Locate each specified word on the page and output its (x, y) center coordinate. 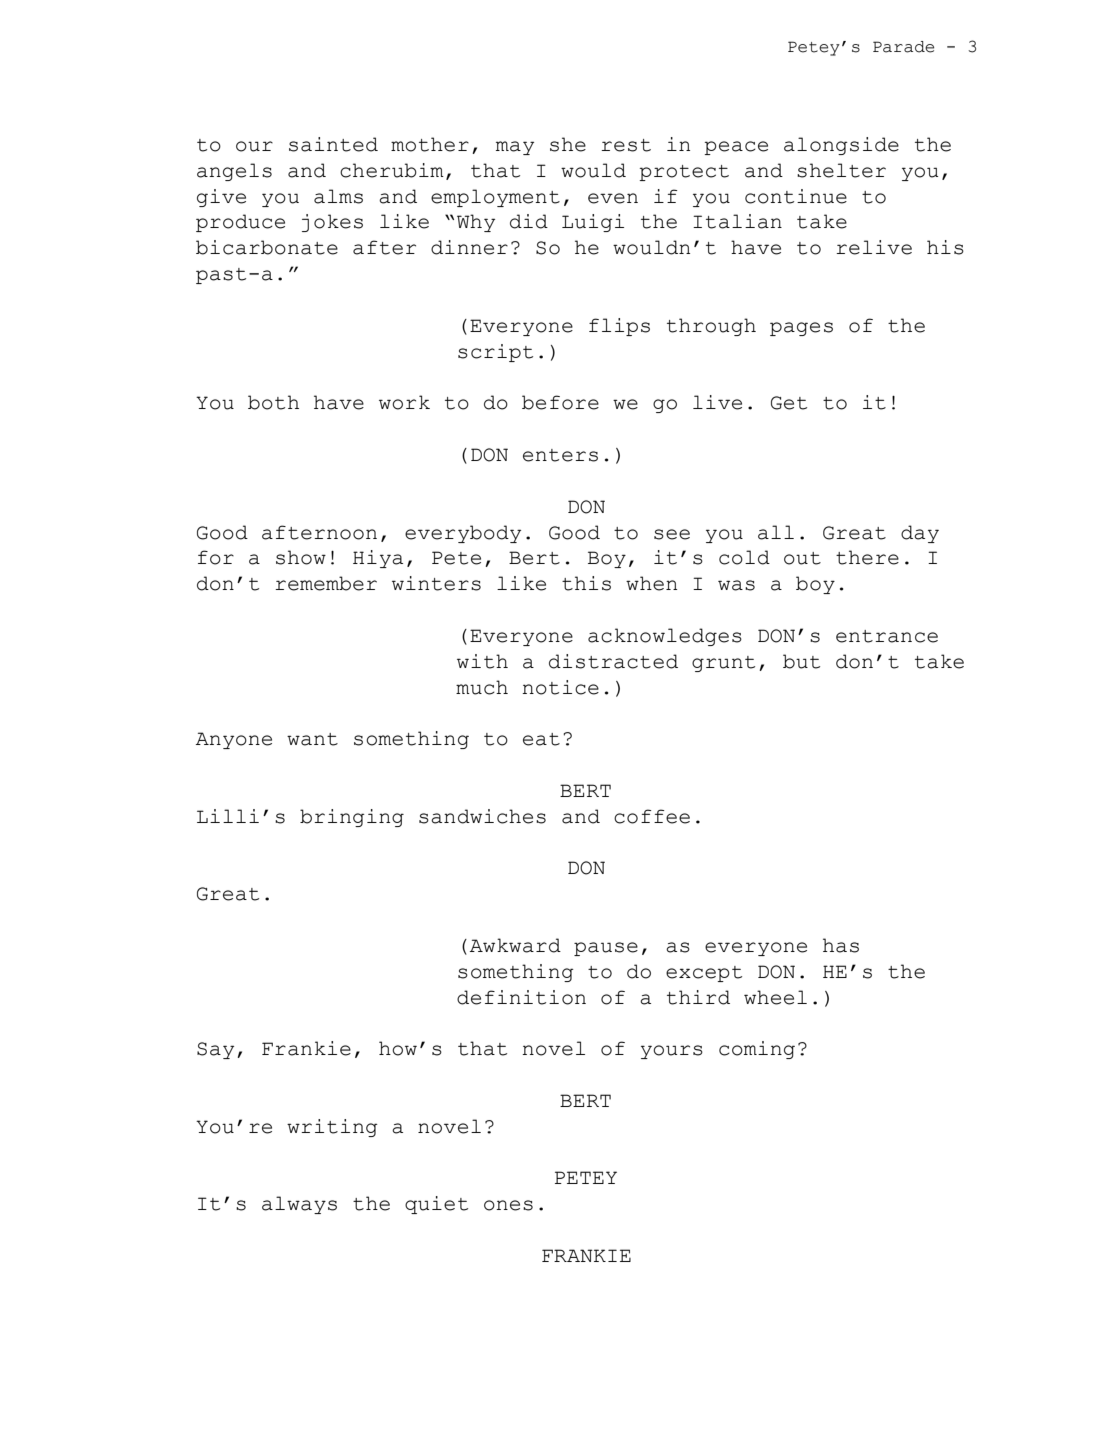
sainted (333, 144)
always (299, 1205)
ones (508, 1205)
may (515, 148)
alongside (841, 146)
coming (757, 1050)
